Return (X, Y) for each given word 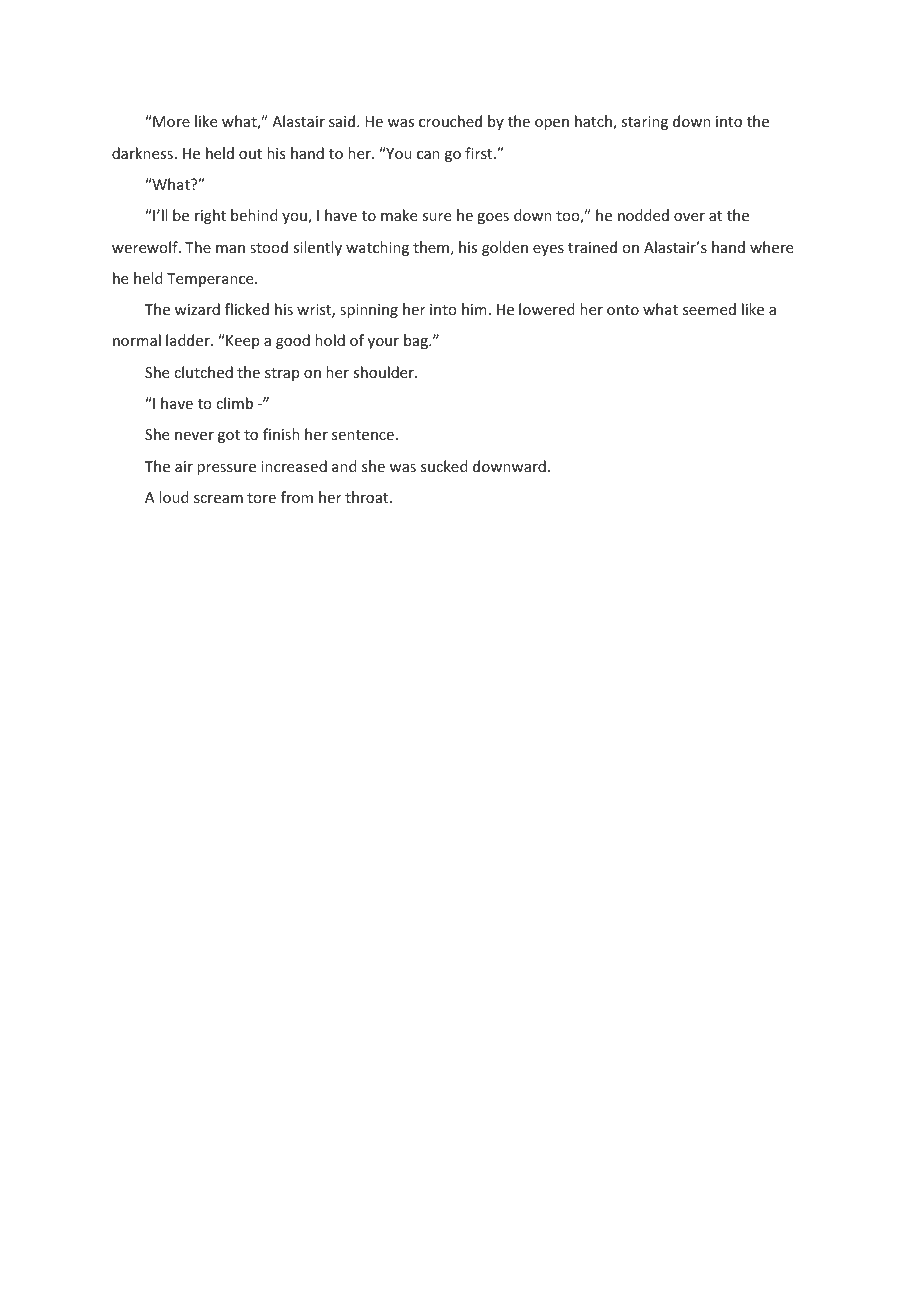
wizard (197, 309)
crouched (450, 121)
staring (644, 123)
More (170, 121)
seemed (709, 309)
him (474, 309)
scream (218, 499)
